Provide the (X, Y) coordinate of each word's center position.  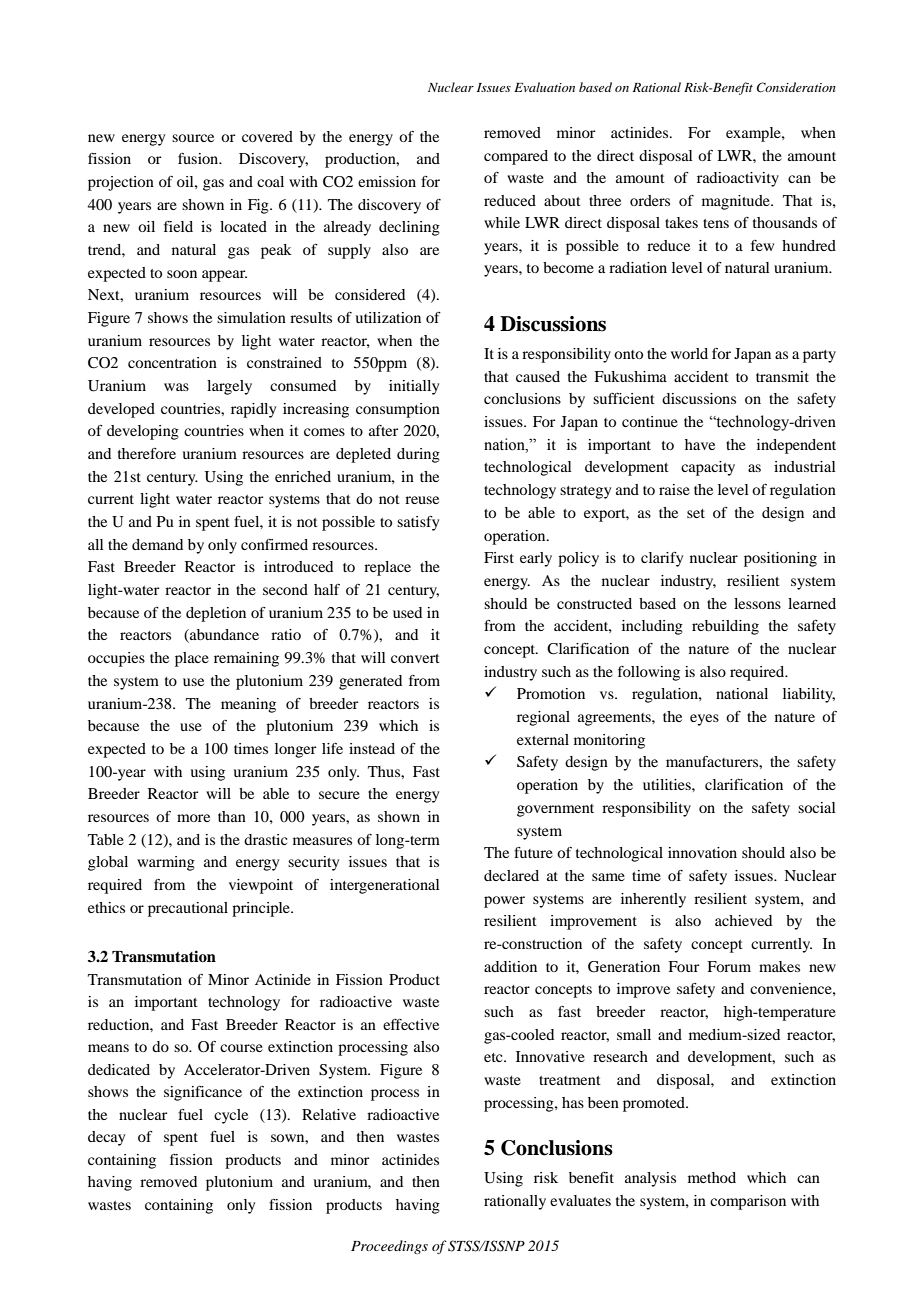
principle (262, 909)
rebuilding (725, 627)
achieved (743, 920)
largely (229, 387)
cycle (231, 1116)
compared (516, 157)
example (754, 134)
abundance (223, 636)
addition (510, 966)
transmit (782, 376)
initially (414, 387)
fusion (199, 158)
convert (415, 658)
